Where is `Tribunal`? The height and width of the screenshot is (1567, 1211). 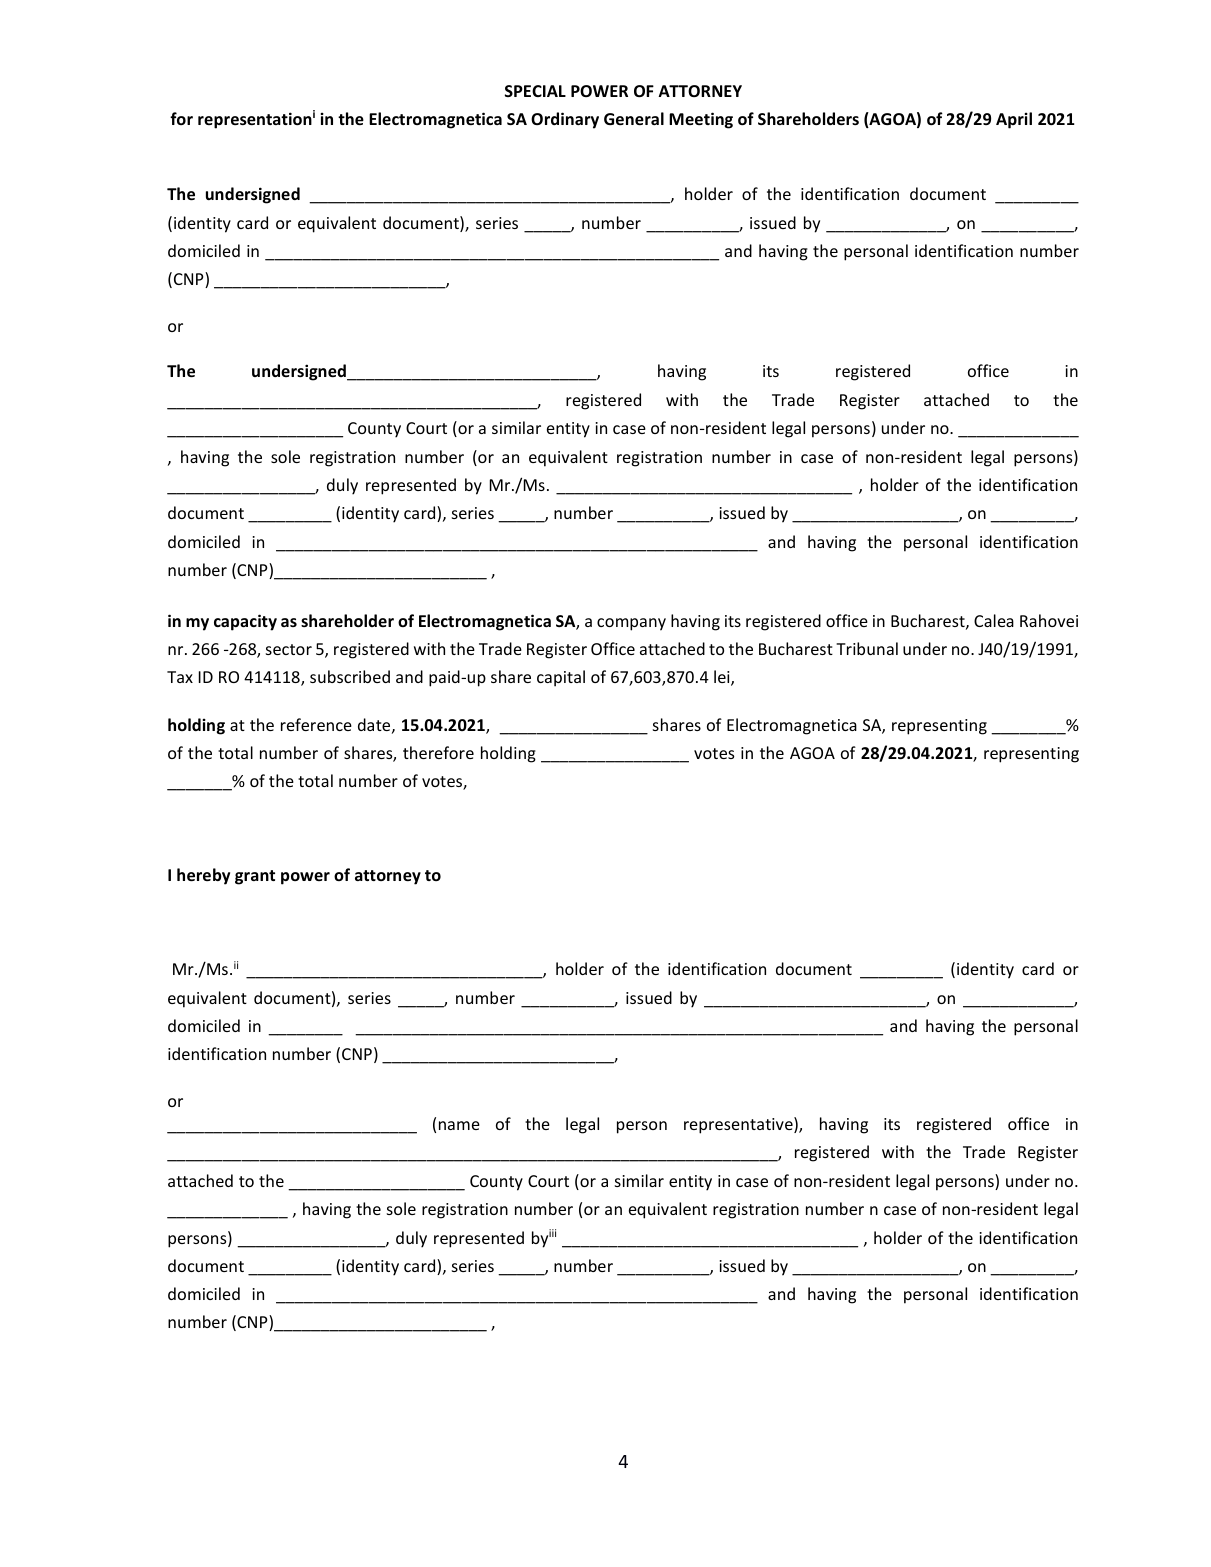 Tribunal is located at coordinates (867, 648).
